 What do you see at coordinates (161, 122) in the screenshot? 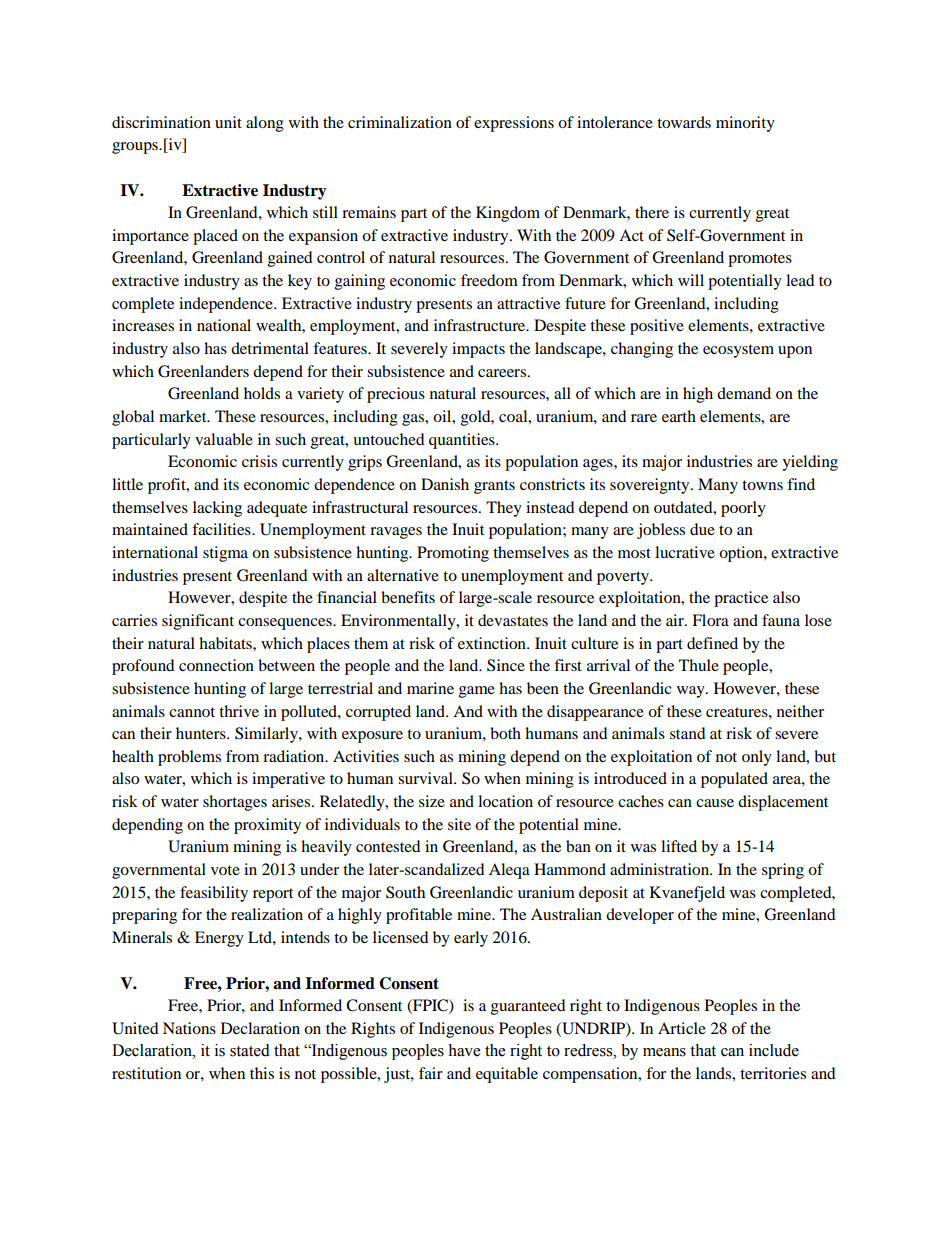
I see `discrimination` at bounding box center [161, 122].
